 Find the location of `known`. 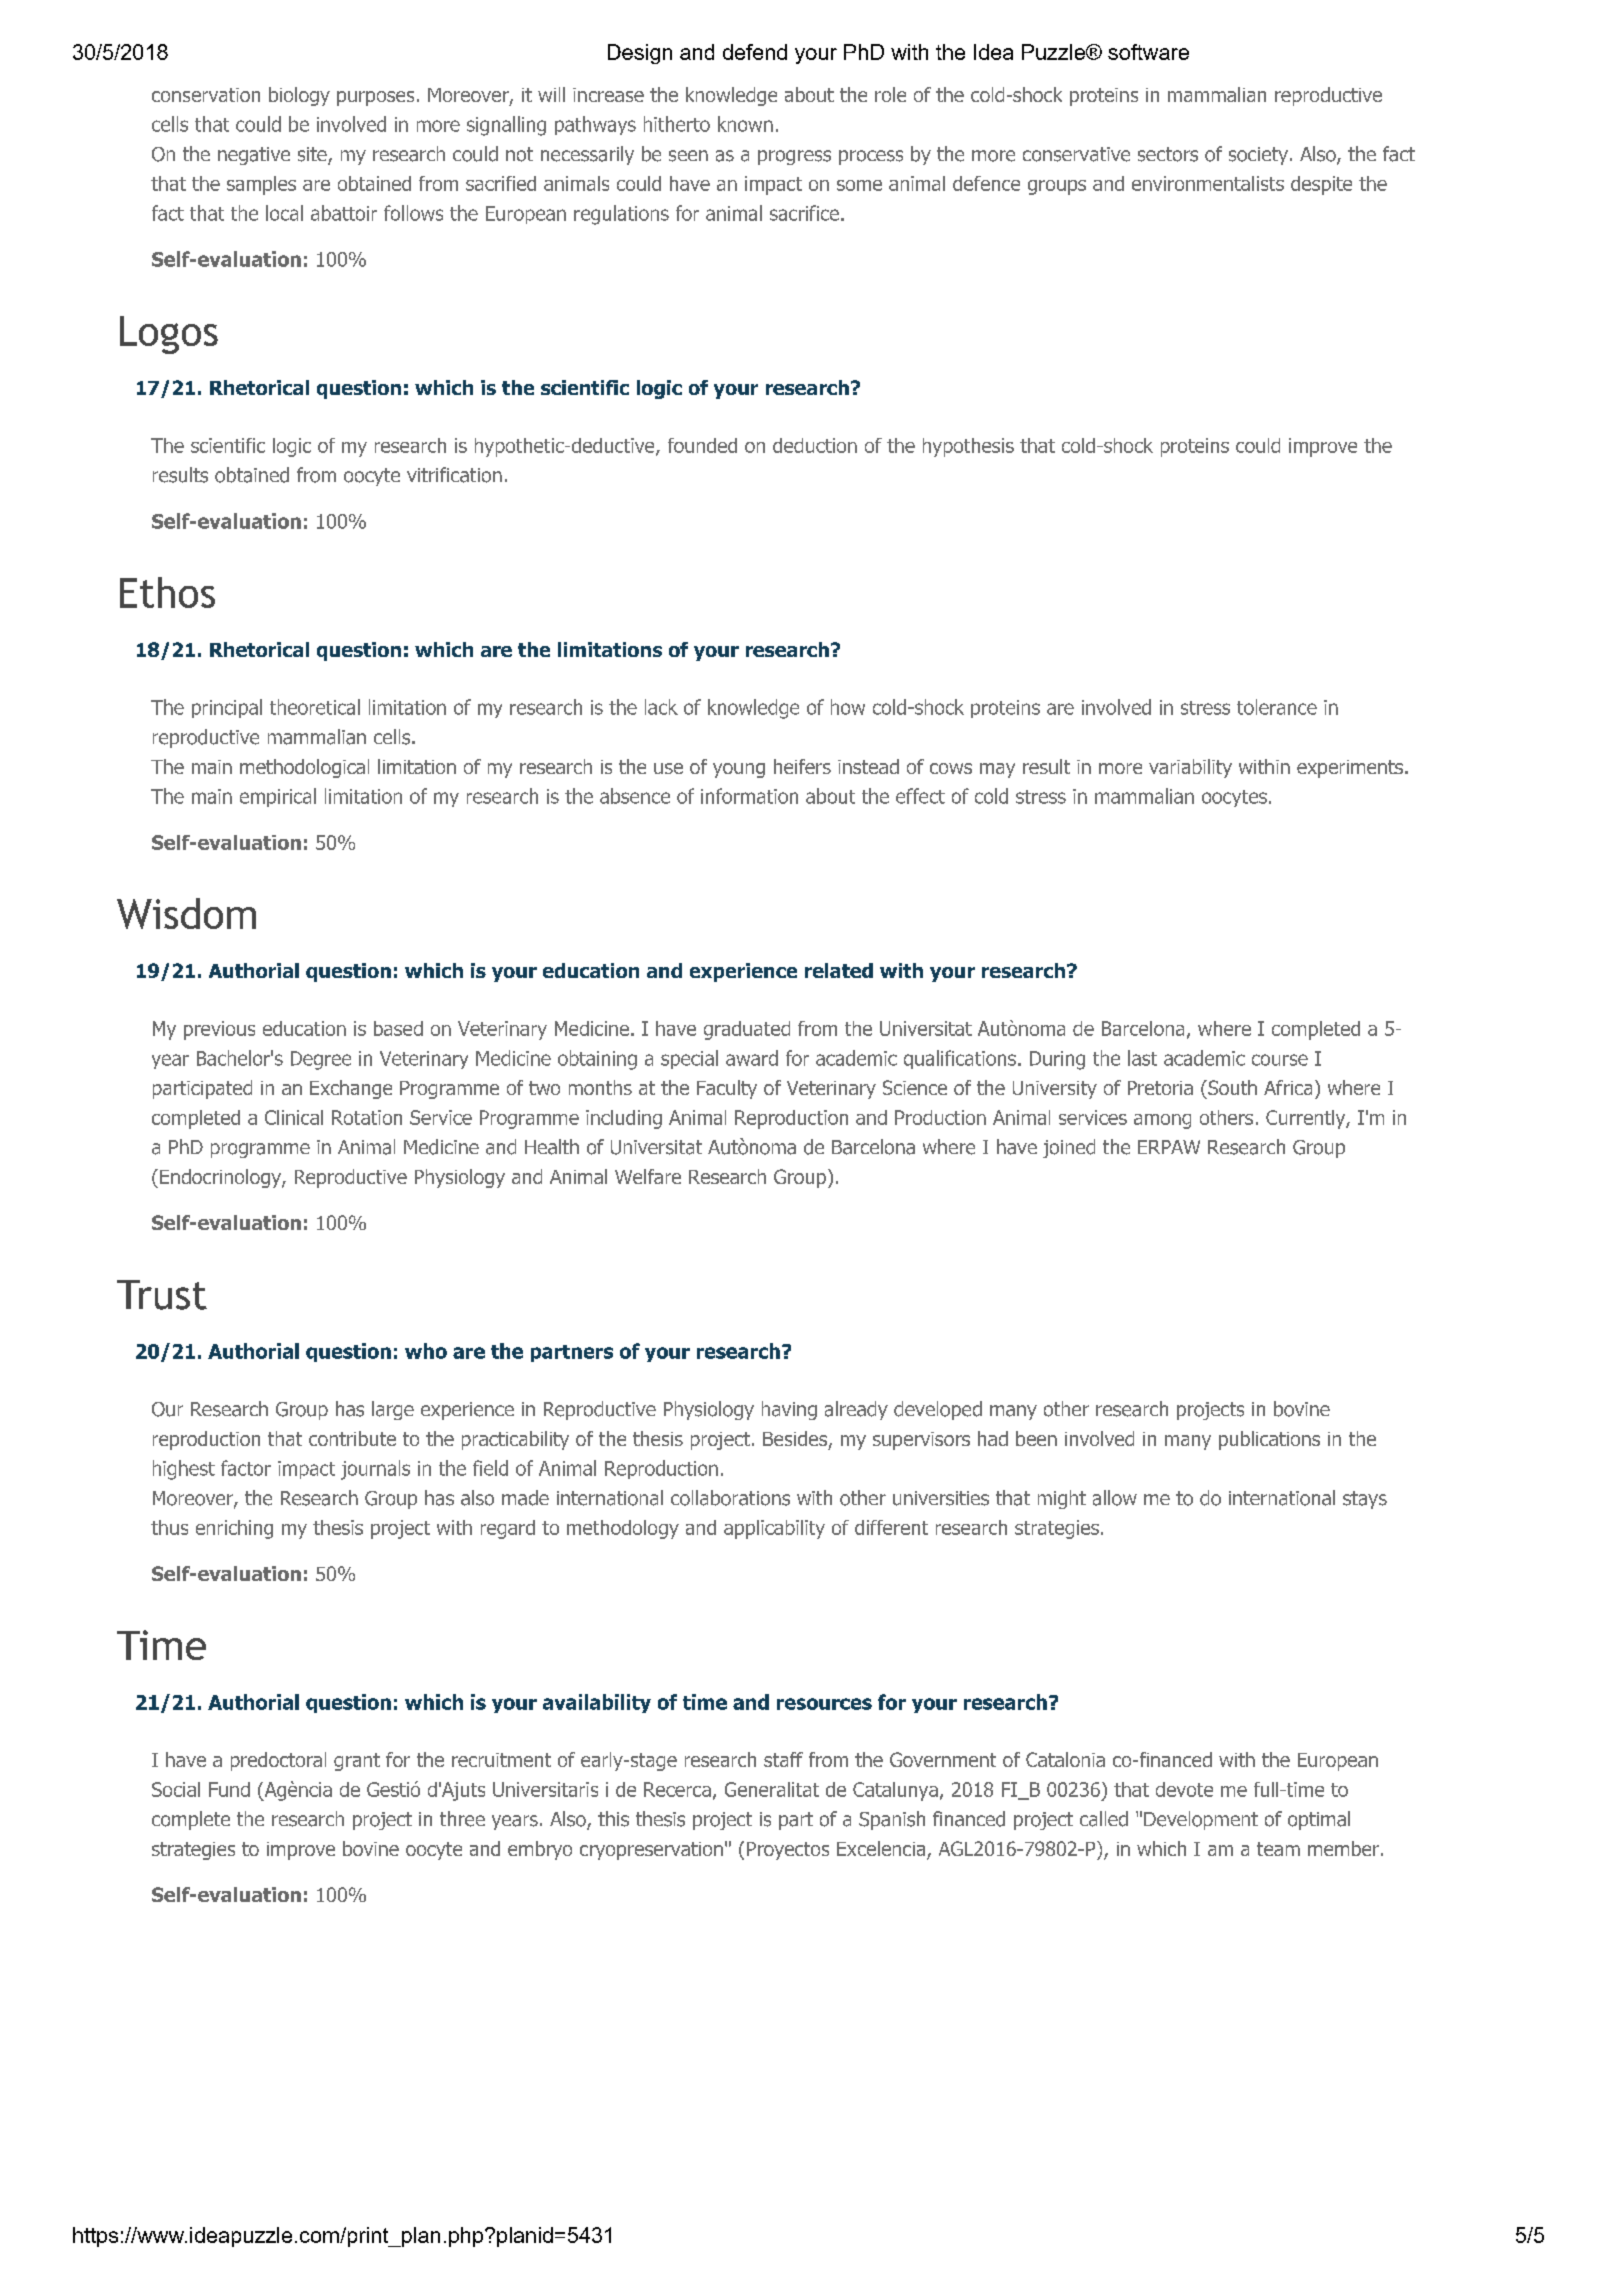

known is located at coordinates (745, 124).
